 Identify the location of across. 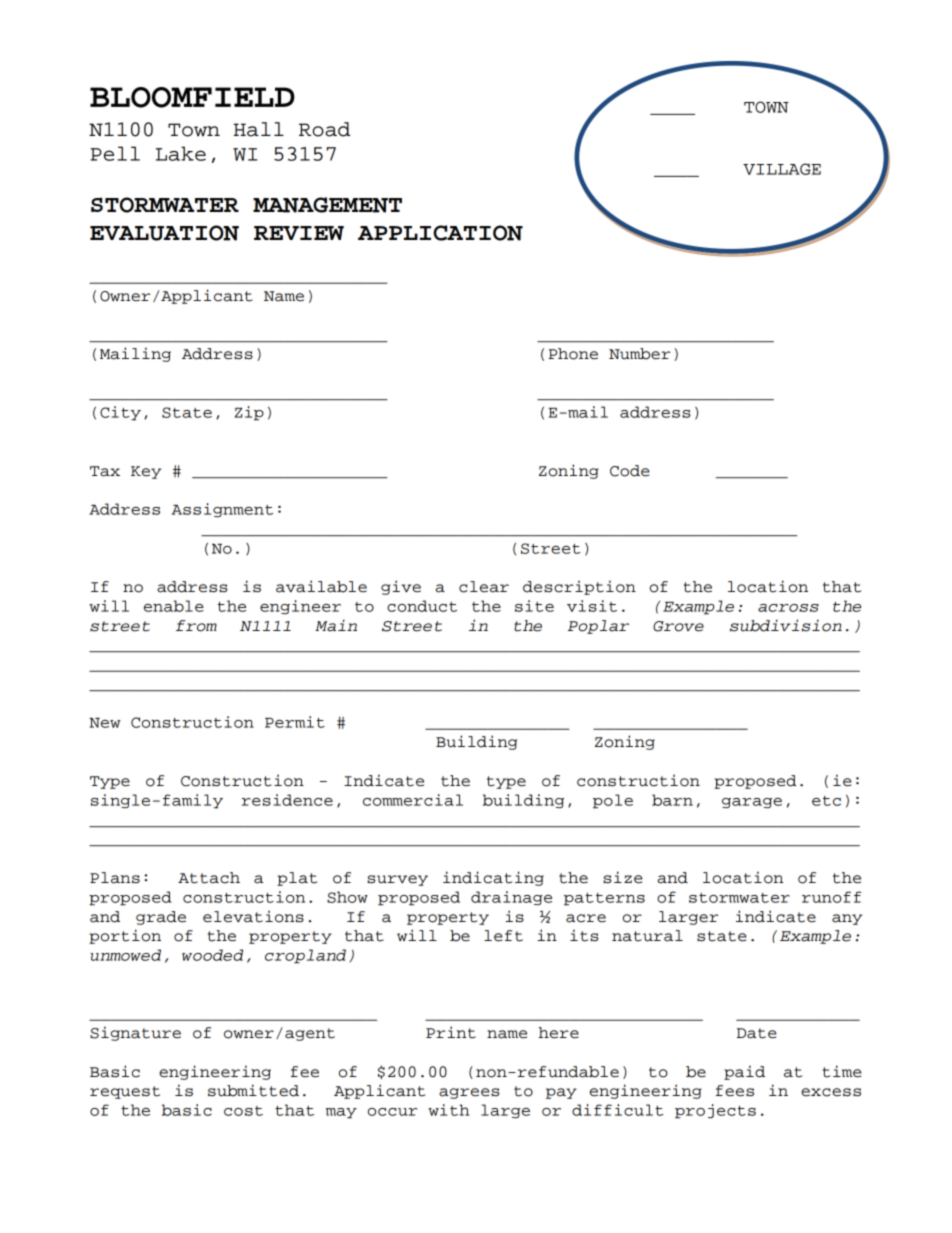
(788, 608).
